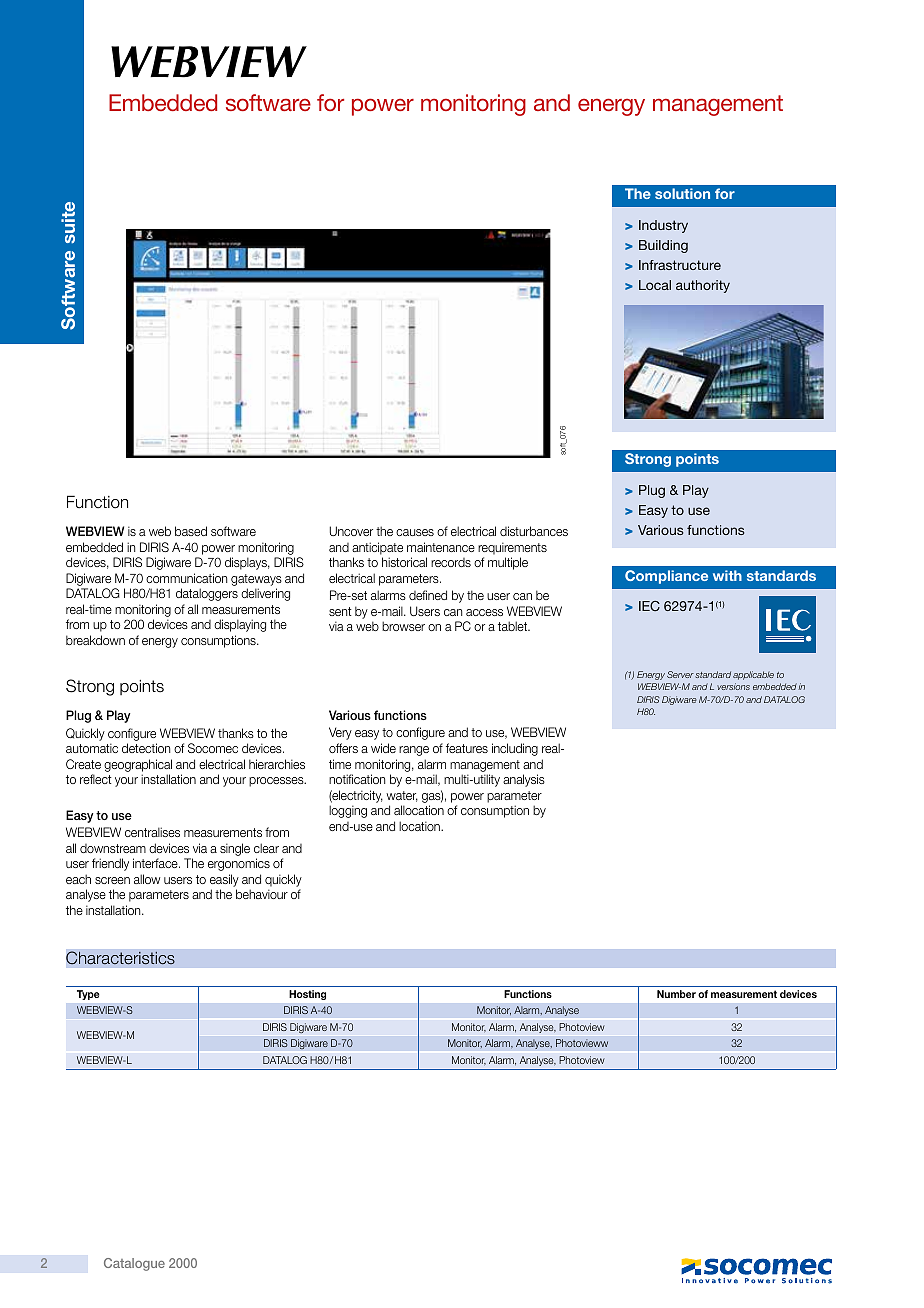 This document has height=1308, width=924. I want to click on based, so click(191, 531).
